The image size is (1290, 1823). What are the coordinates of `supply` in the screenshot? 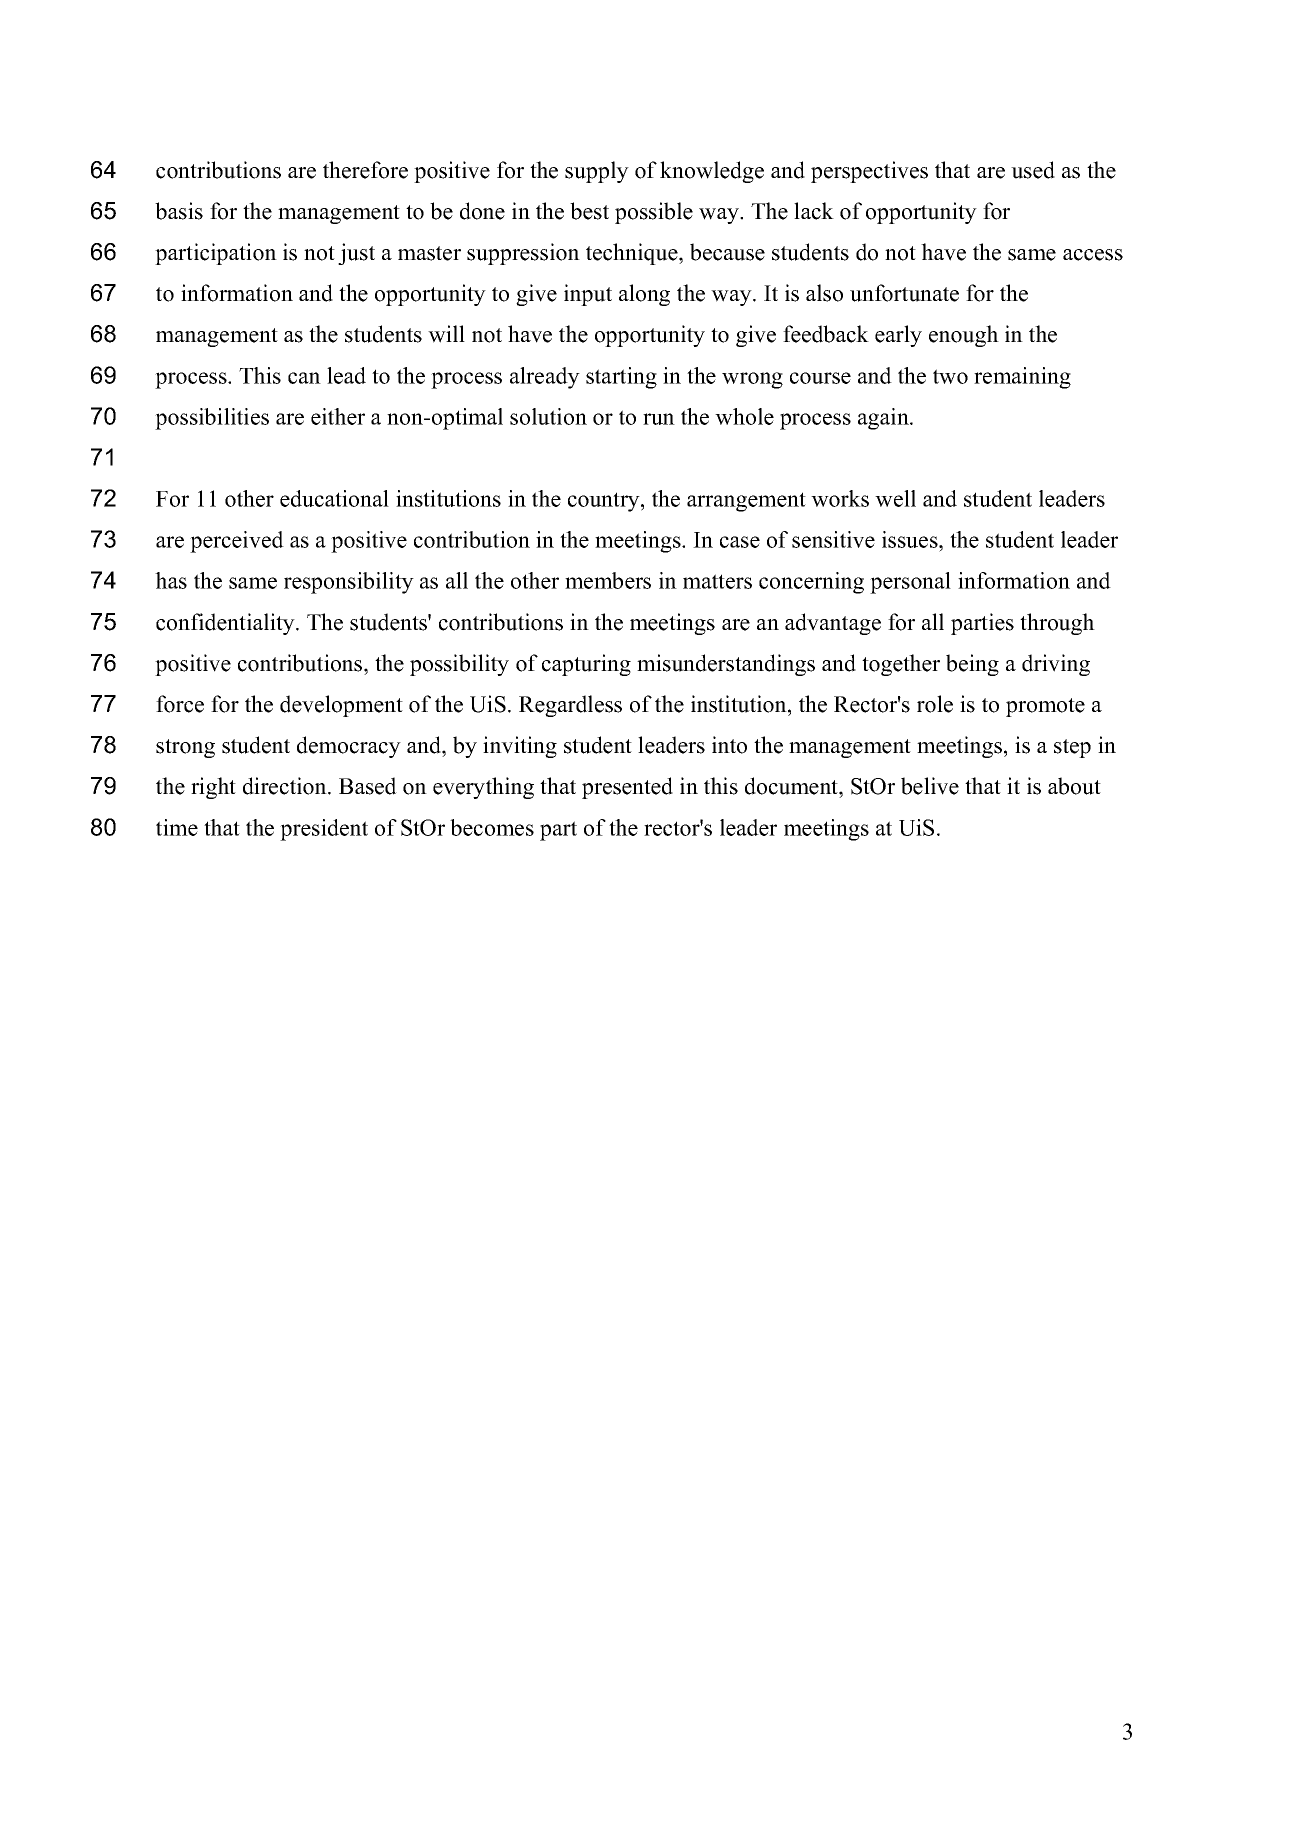 It's located at (597, 172).
